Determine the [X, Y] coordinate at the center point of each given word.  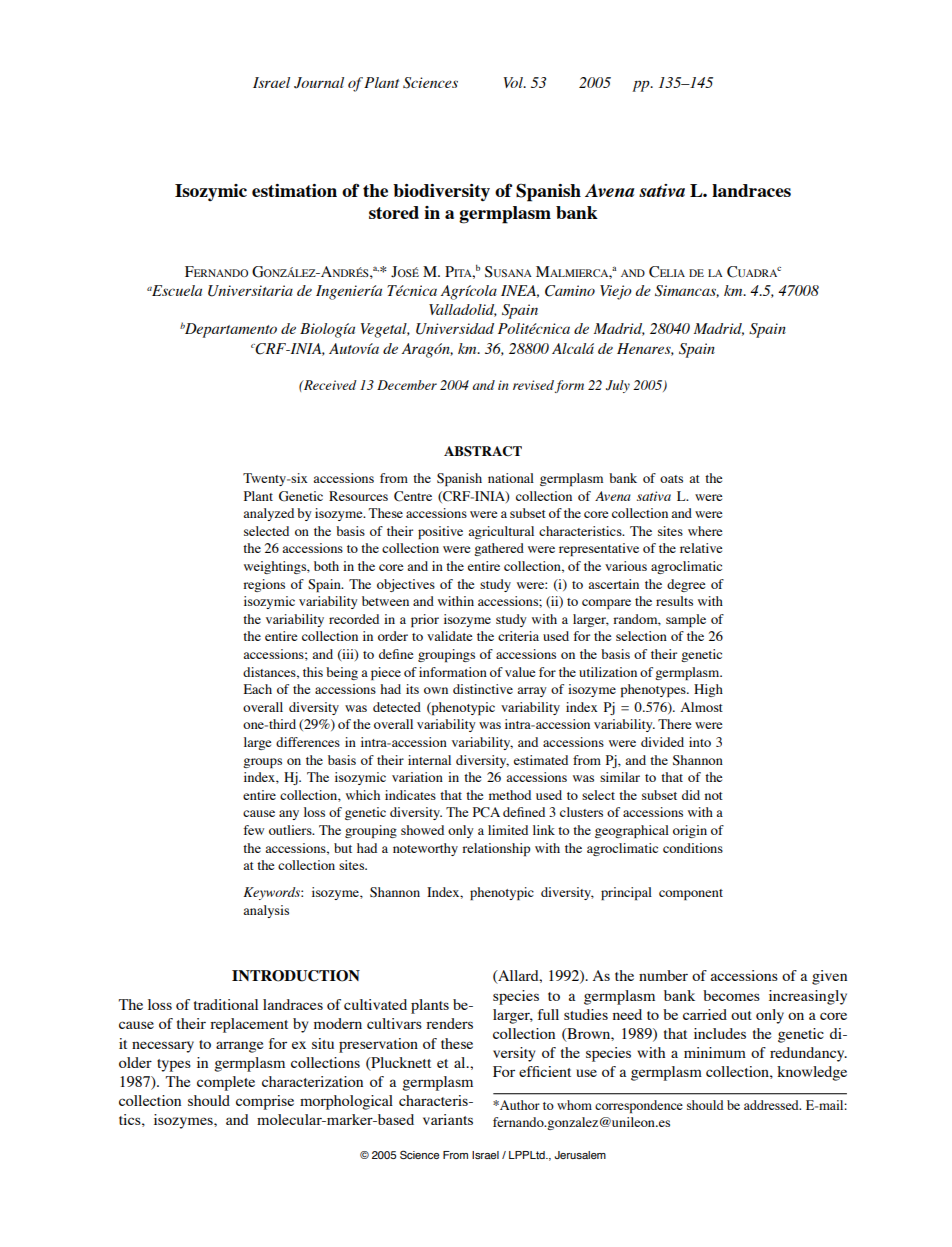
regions [264, 585]
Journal [319, 83]
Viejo [616, 292]
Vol [514, 82]
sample [686, 620]
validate [449, 636]
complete [226, 1083]
